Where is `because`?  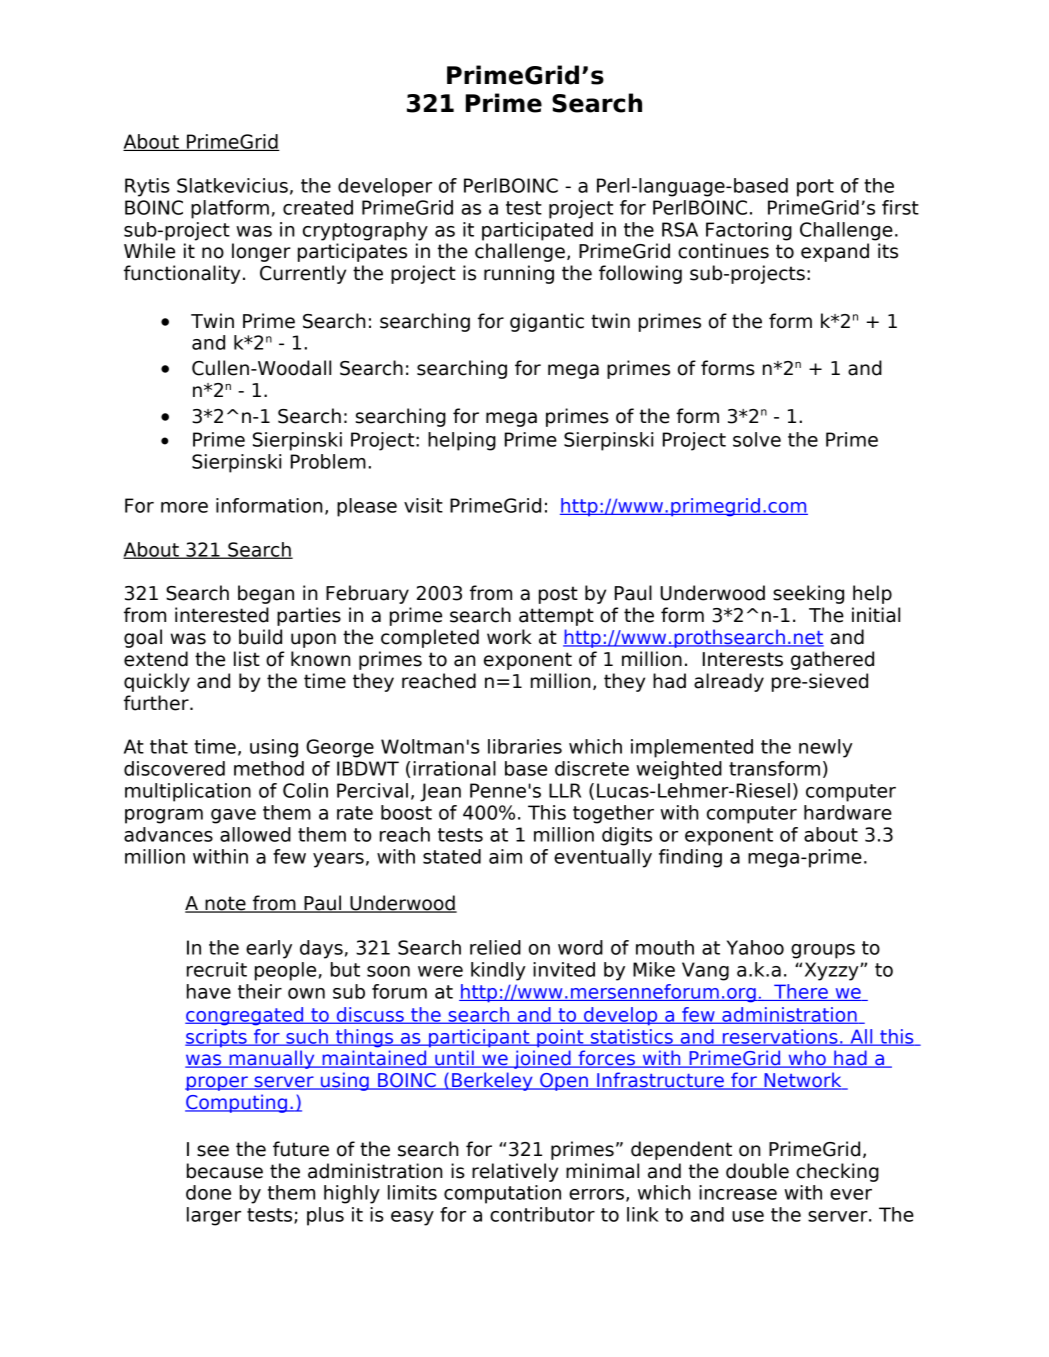
because is located at coordinates (225, 1171).
